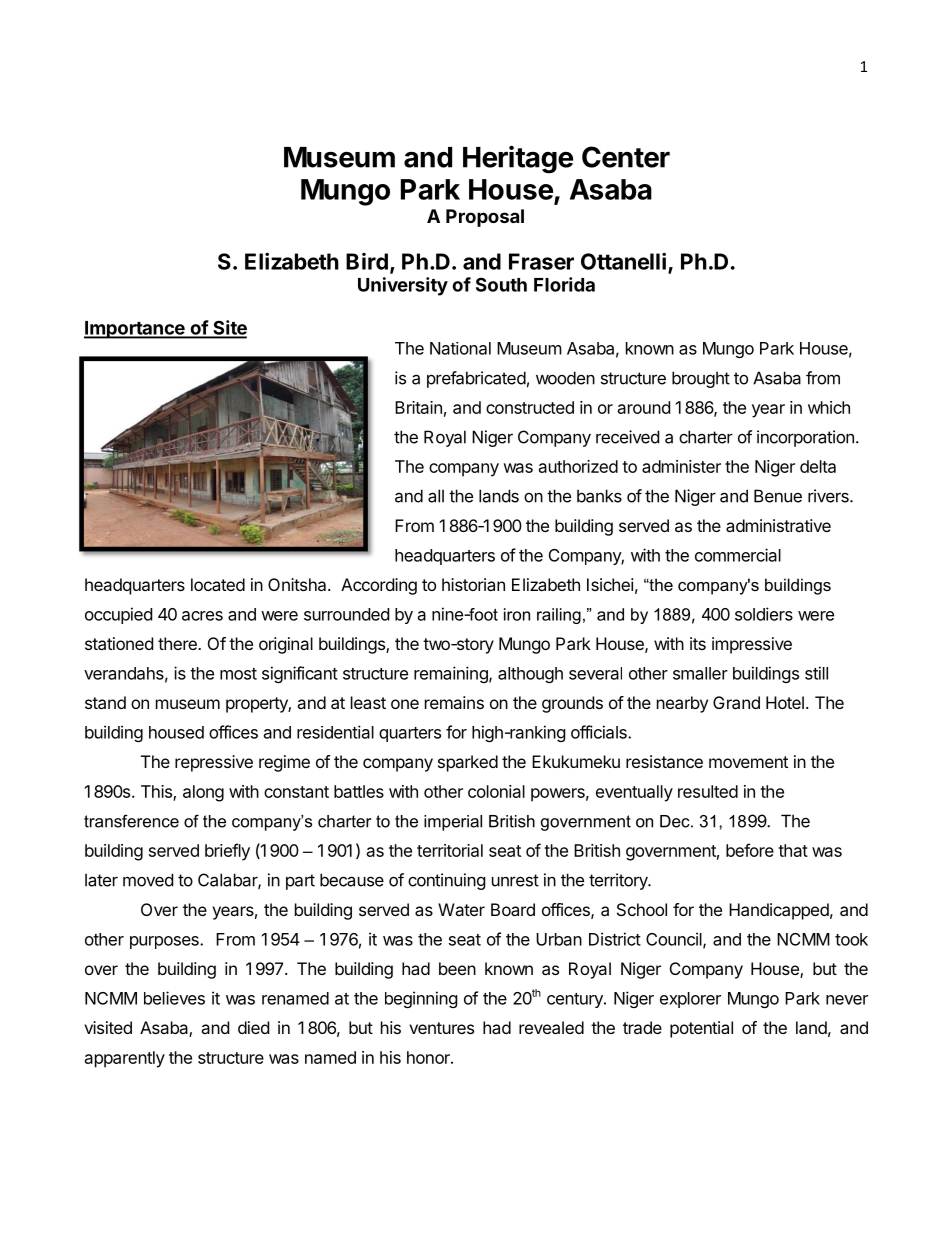 This image has height=1233, width=952. What do you see at coordinates (748, 762) in the image?
I see `movement` at bounding box center [748, 762].
